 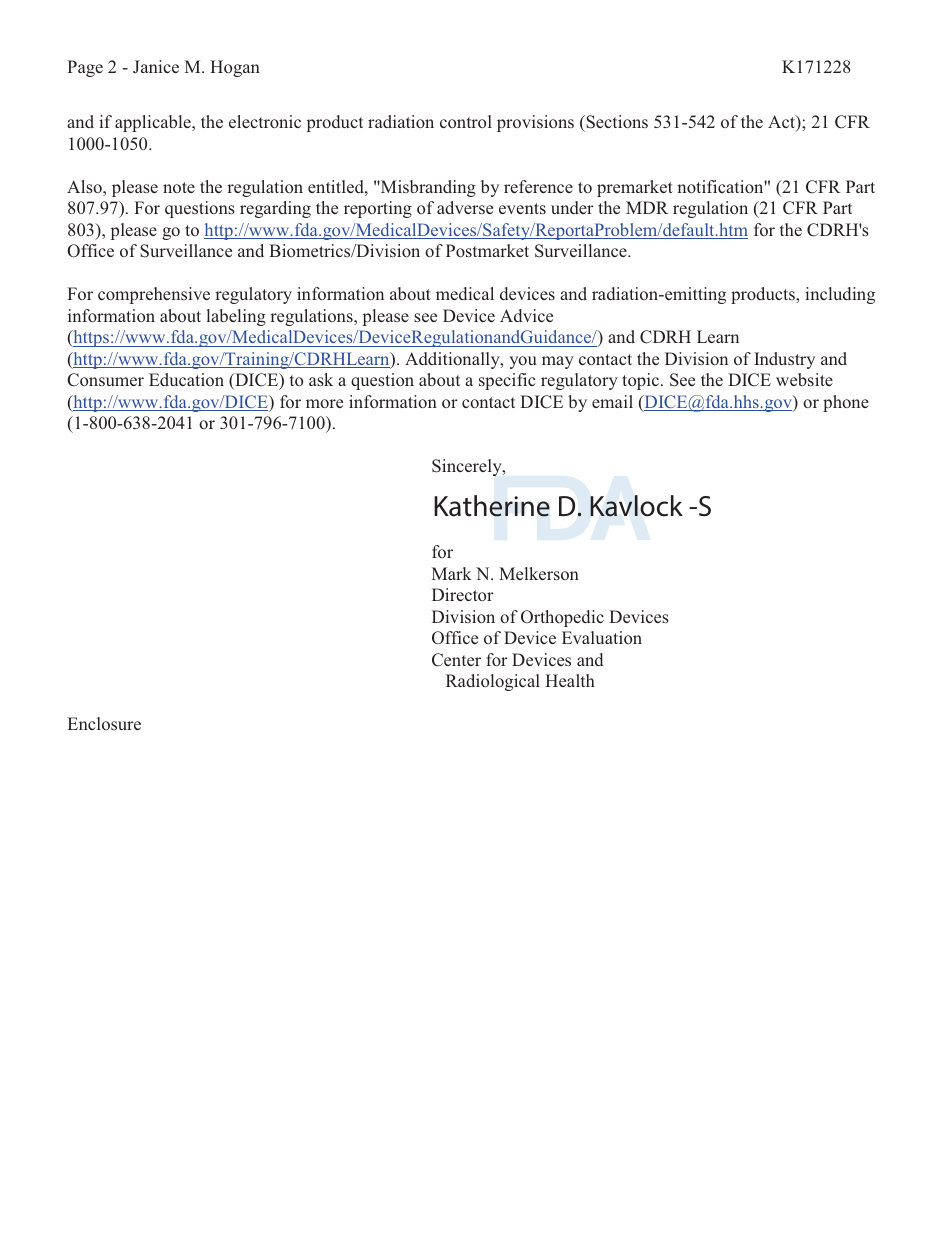 What do you see at coordinates (804, 379) in the image?
I see `website` at bounding box center [804, 379].
